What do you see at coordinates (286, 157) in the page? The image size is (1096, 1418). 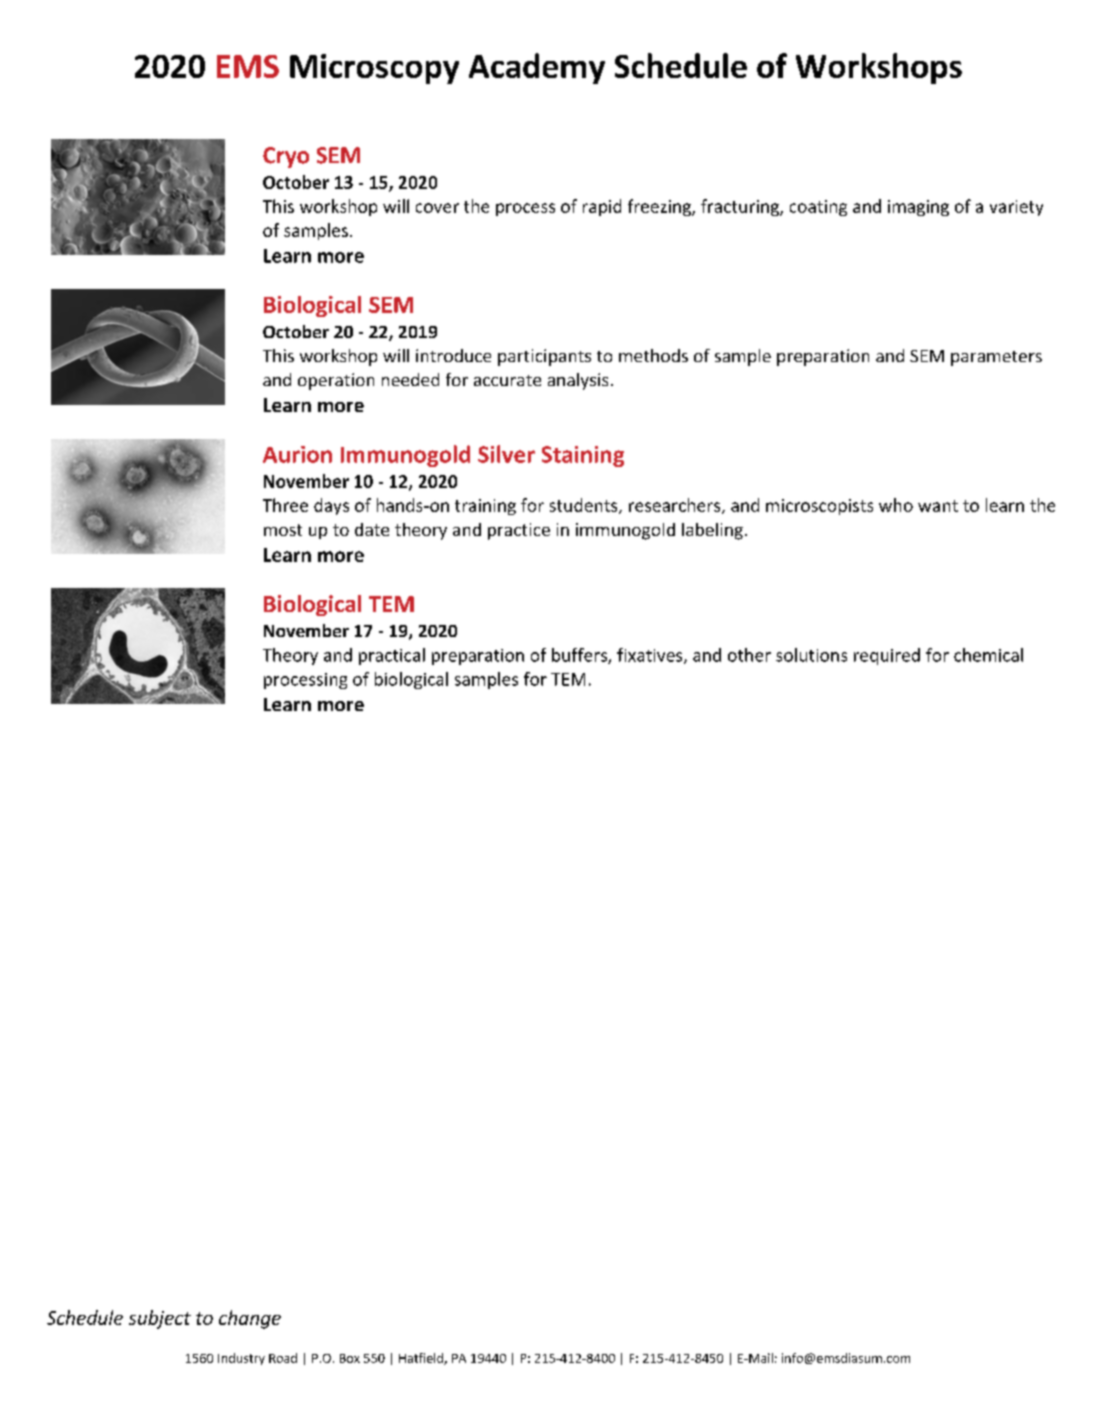 I see `Cryo` at bounding box center [286, 157].
